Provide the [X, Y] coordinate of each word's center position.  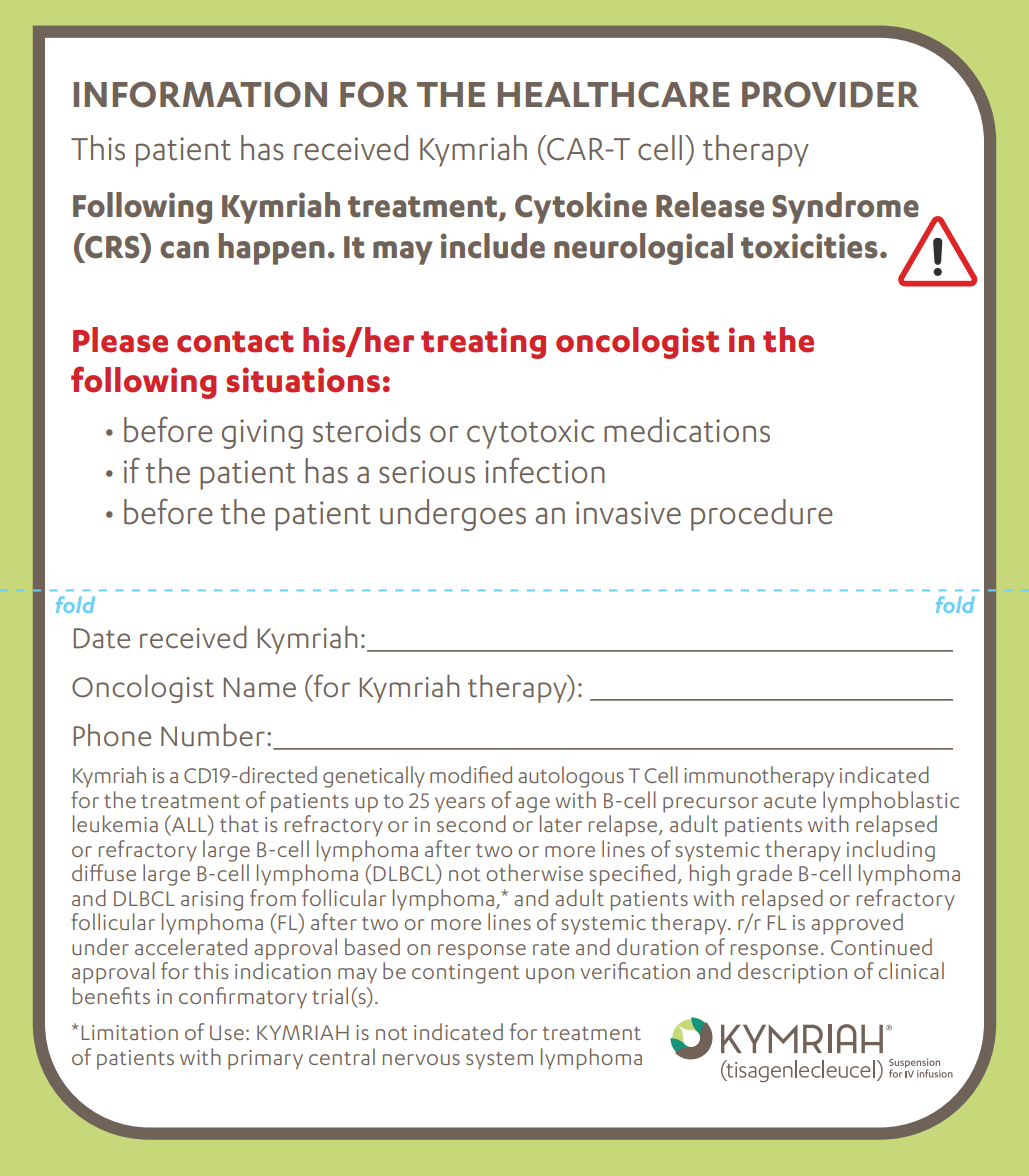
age [533, 805]
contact [235, 342]
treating [483, 343]
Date [102, 638]
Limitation [129, 1032]
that [239, 823]
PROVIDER [830, 94]
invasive [628, 513]
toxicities [809, 246]
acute [790, 801]
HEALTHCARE [614, 94]
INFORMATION [200, 94]
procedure [761, 515]
